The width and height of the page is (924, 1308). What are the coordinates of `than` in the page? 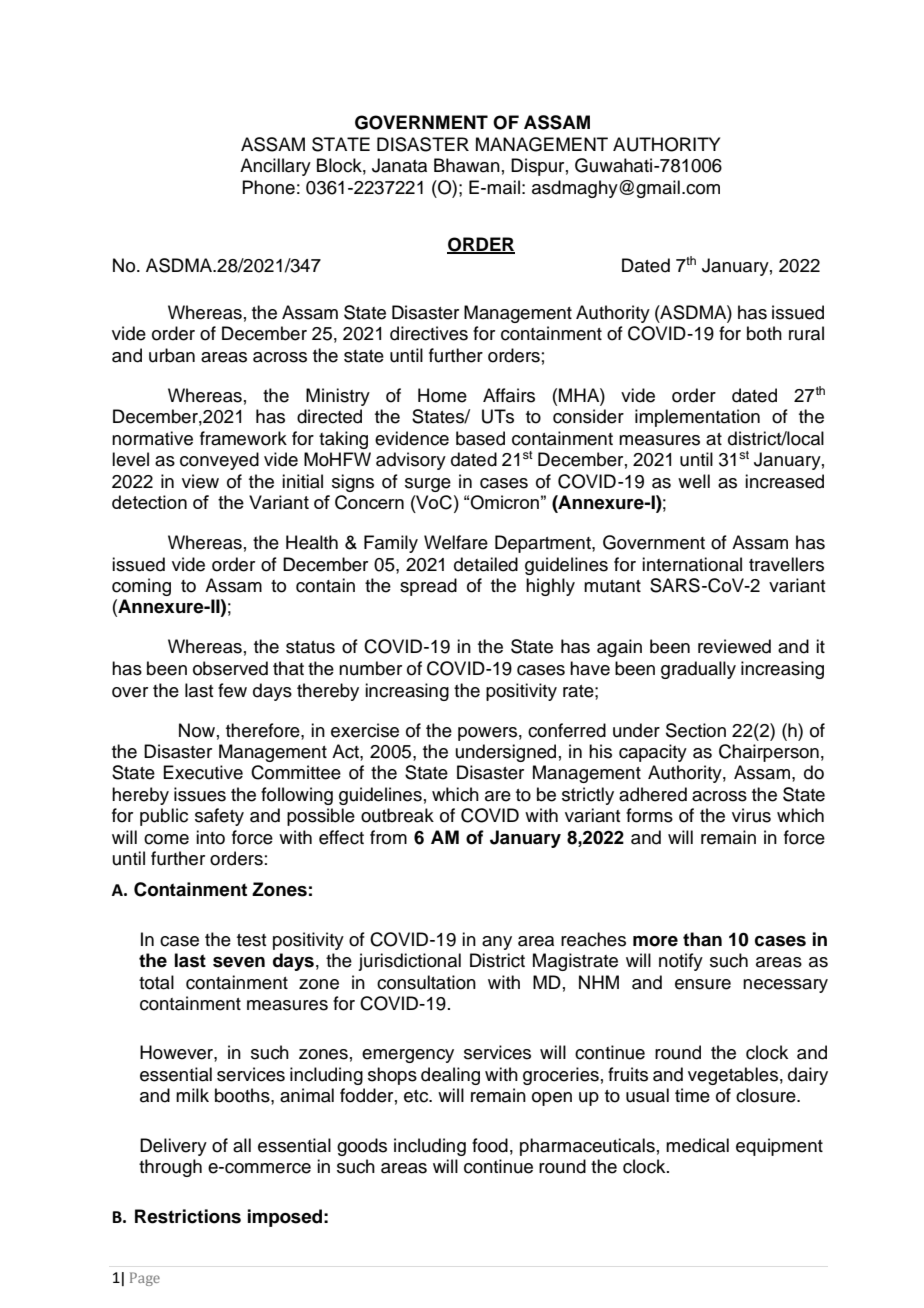 It's located at (702, 939).
